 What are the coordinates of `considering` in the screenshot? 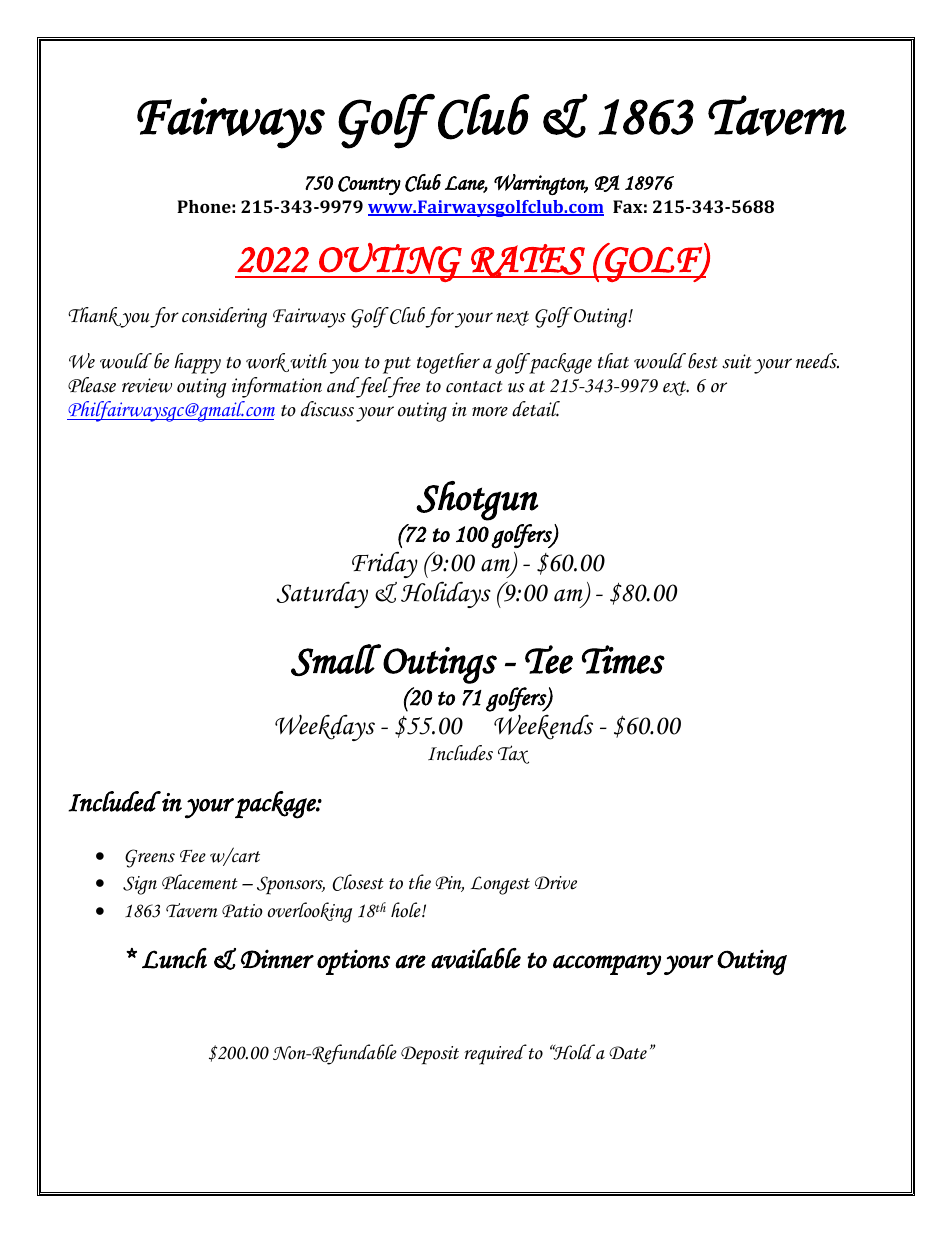 It's located at (224, 317).
